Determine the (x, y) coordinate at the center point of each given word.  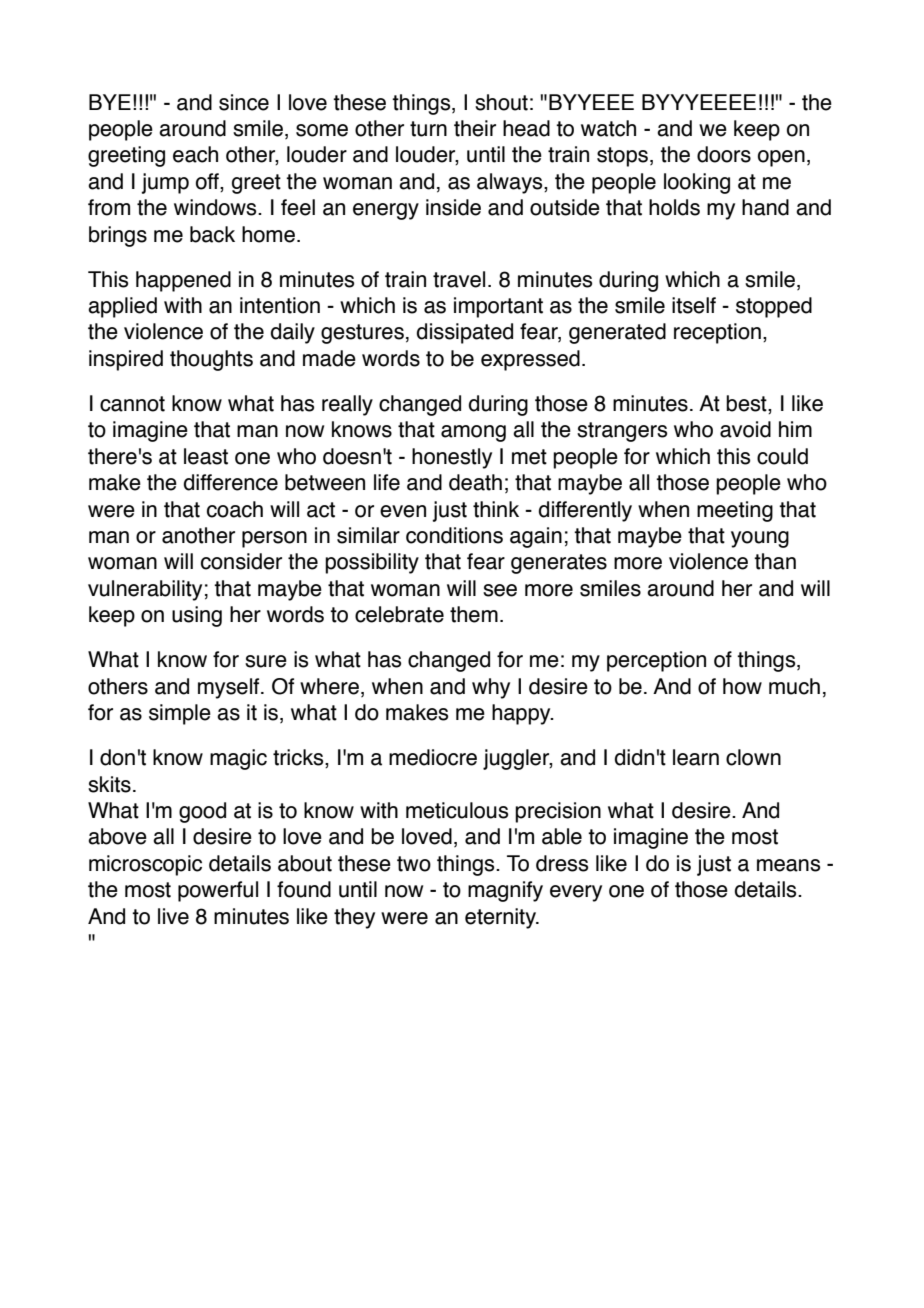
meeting (735, 511)
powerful (218, 891)
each (195, 154)
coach (235, 509)
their (475, 128)
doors (724, 154)
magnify (505, 891)
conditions (454, 535)
